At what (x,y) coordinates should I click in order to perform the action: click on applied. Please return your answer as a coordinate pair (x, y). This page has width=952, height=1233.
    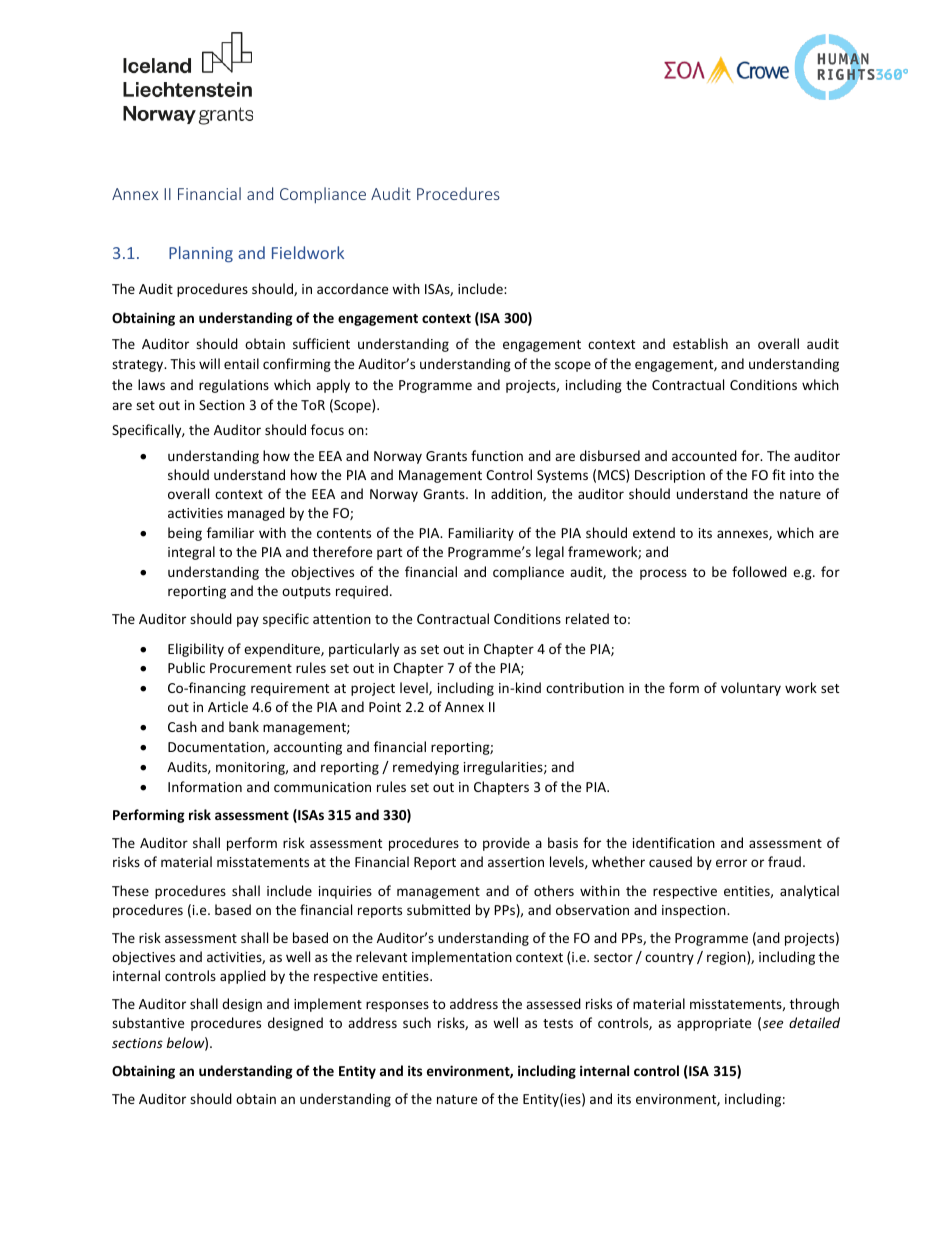
    Looking at the image, I should click on (243, 977).
